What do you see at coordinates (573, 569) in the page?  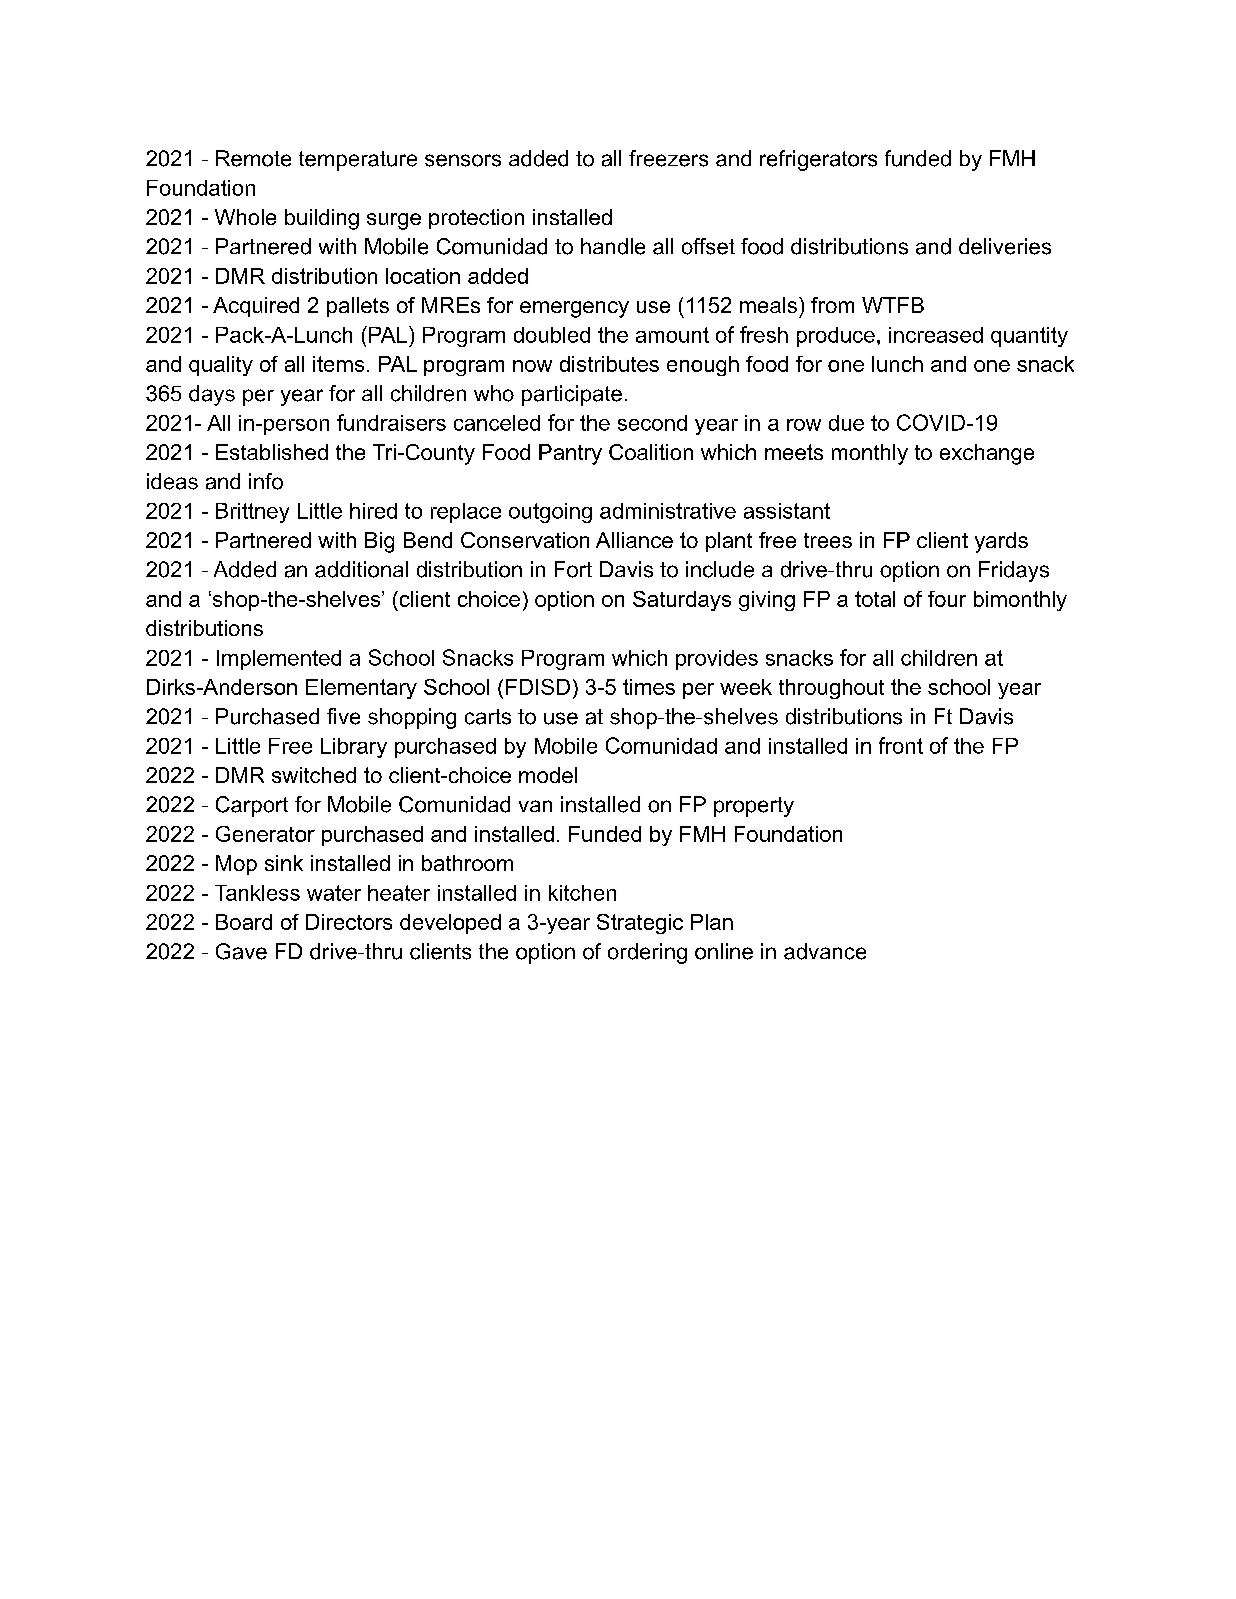 I see `Fort` at bounding box center [573, 569].
